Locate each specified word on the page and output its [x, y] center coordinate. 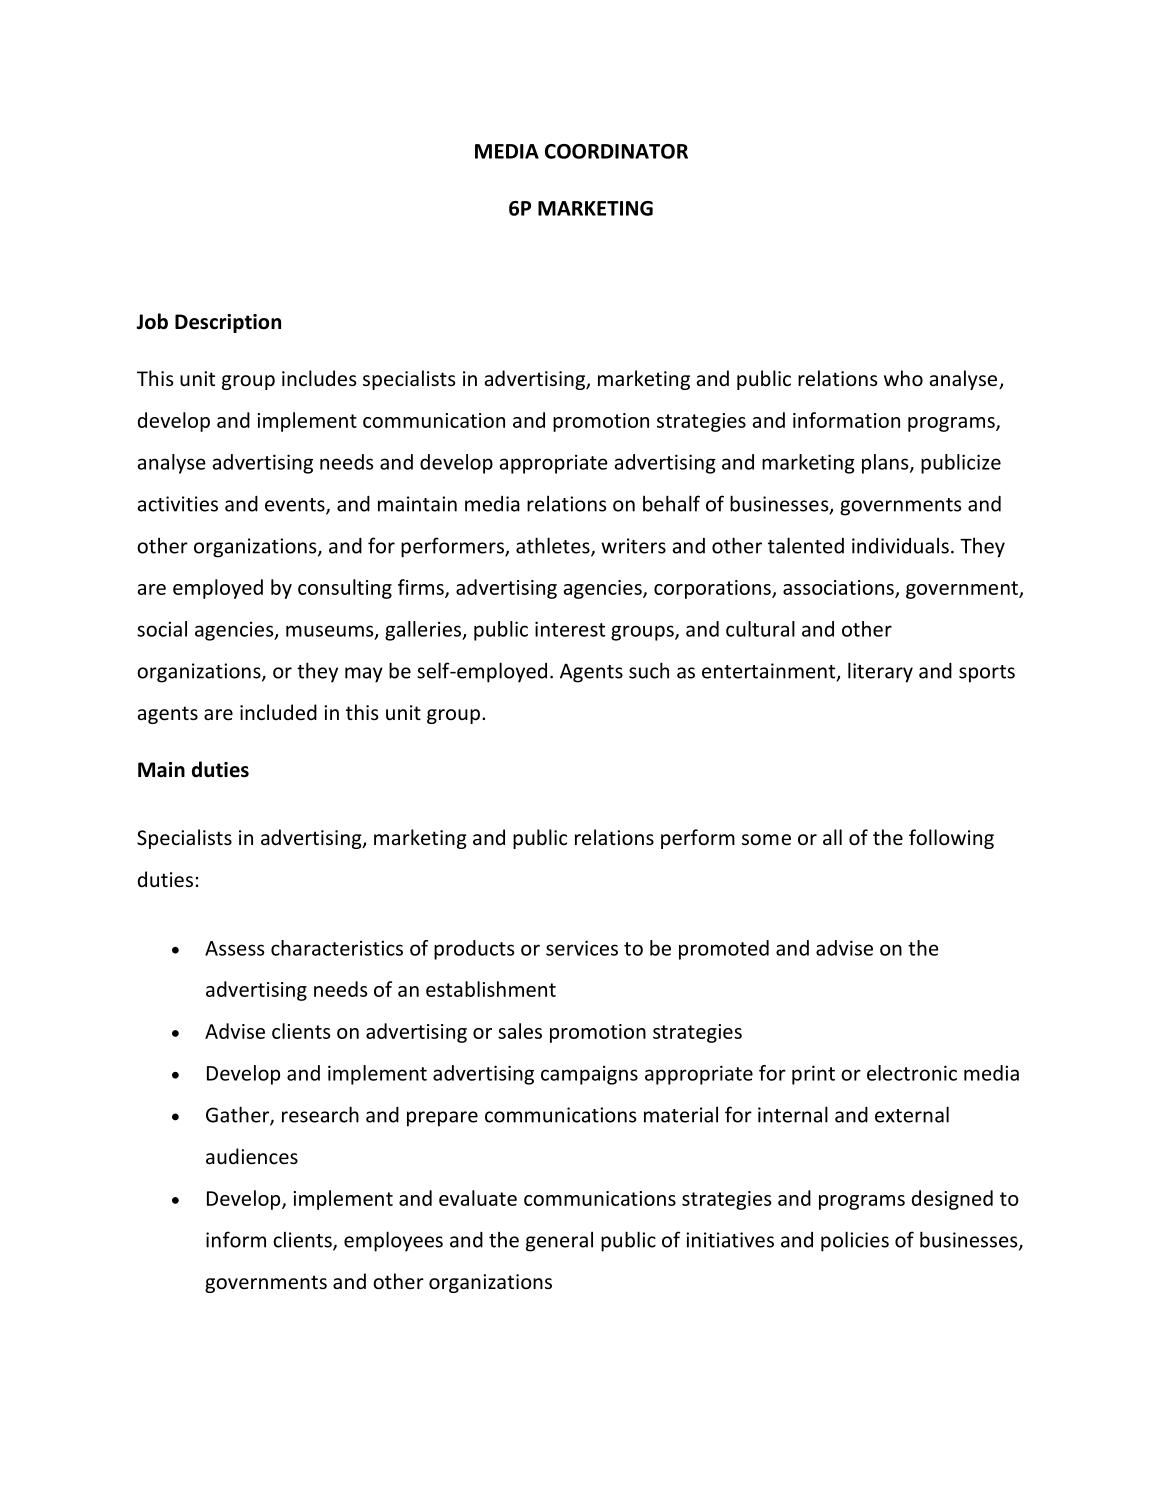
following [951, 839]
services [582, 948]
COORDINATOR [616, 151]
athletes [554, 546]
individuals [900, 545]
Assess [235, 948]
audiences [252, 1156]
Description [228, 323]
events [296, 506]
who [903, 378]
